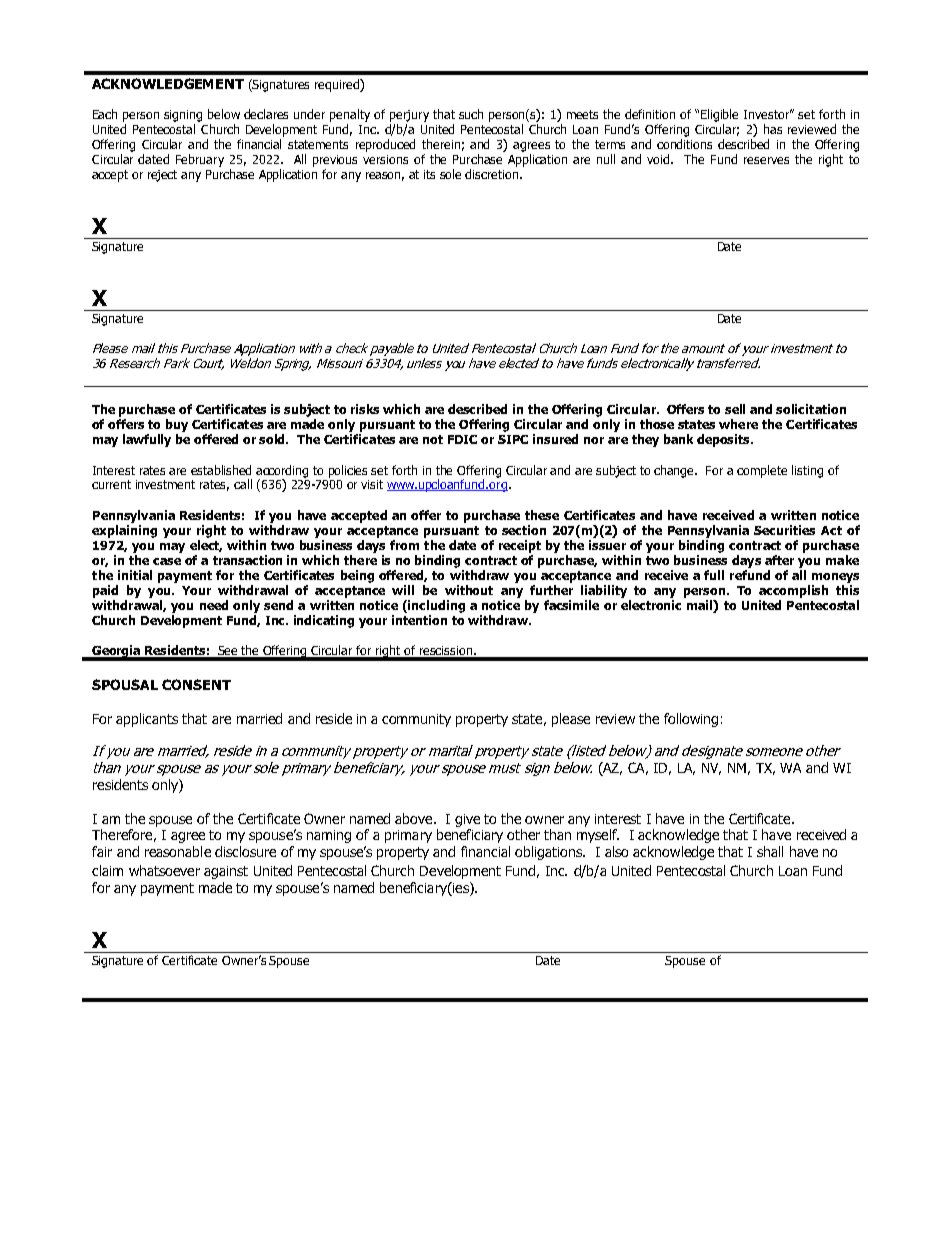  Describe the element at coordinates (467, 820) in the screenshot. I see `give` at that location.
